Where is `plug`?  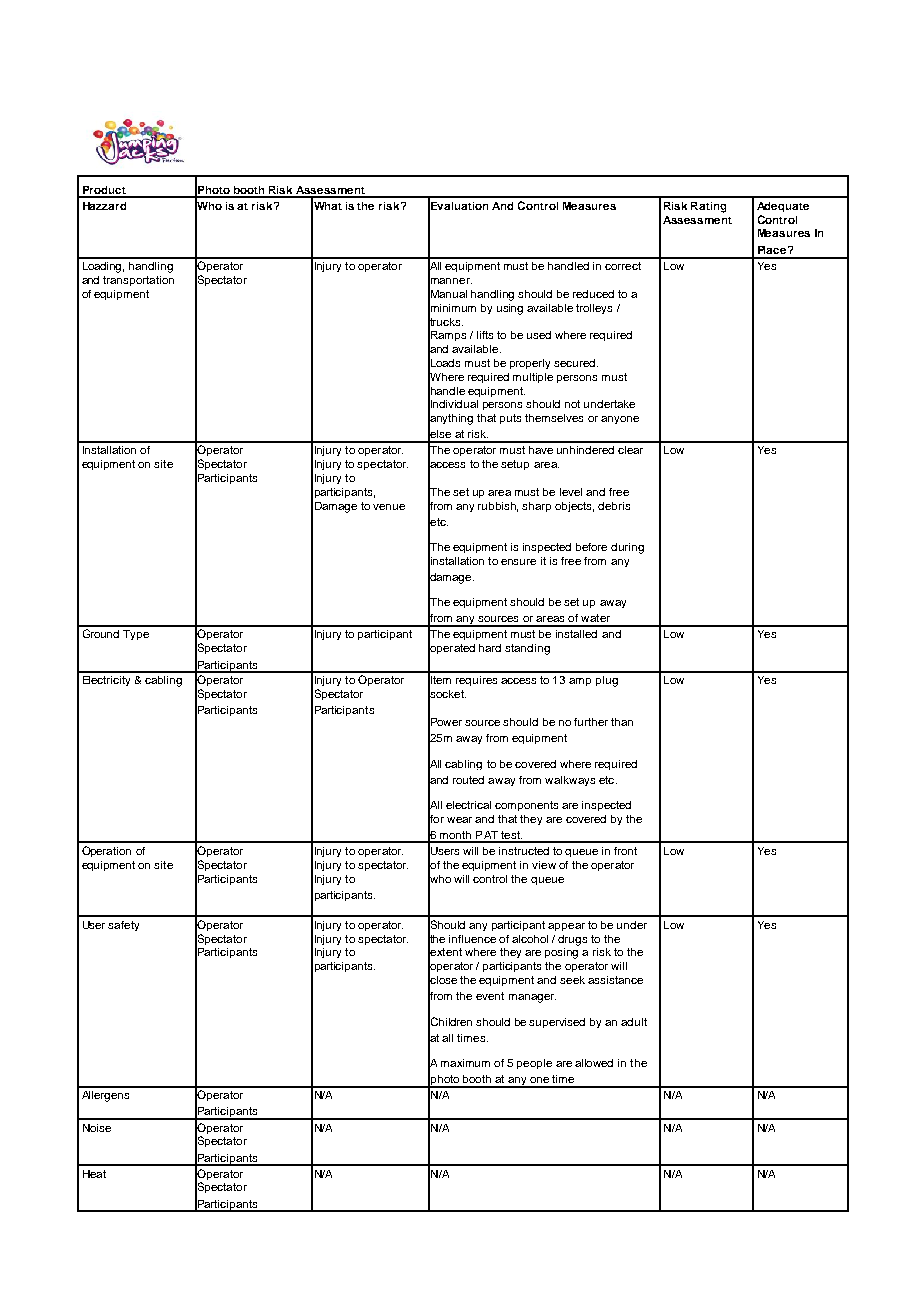
plug is located at coordinates (607, 681).
